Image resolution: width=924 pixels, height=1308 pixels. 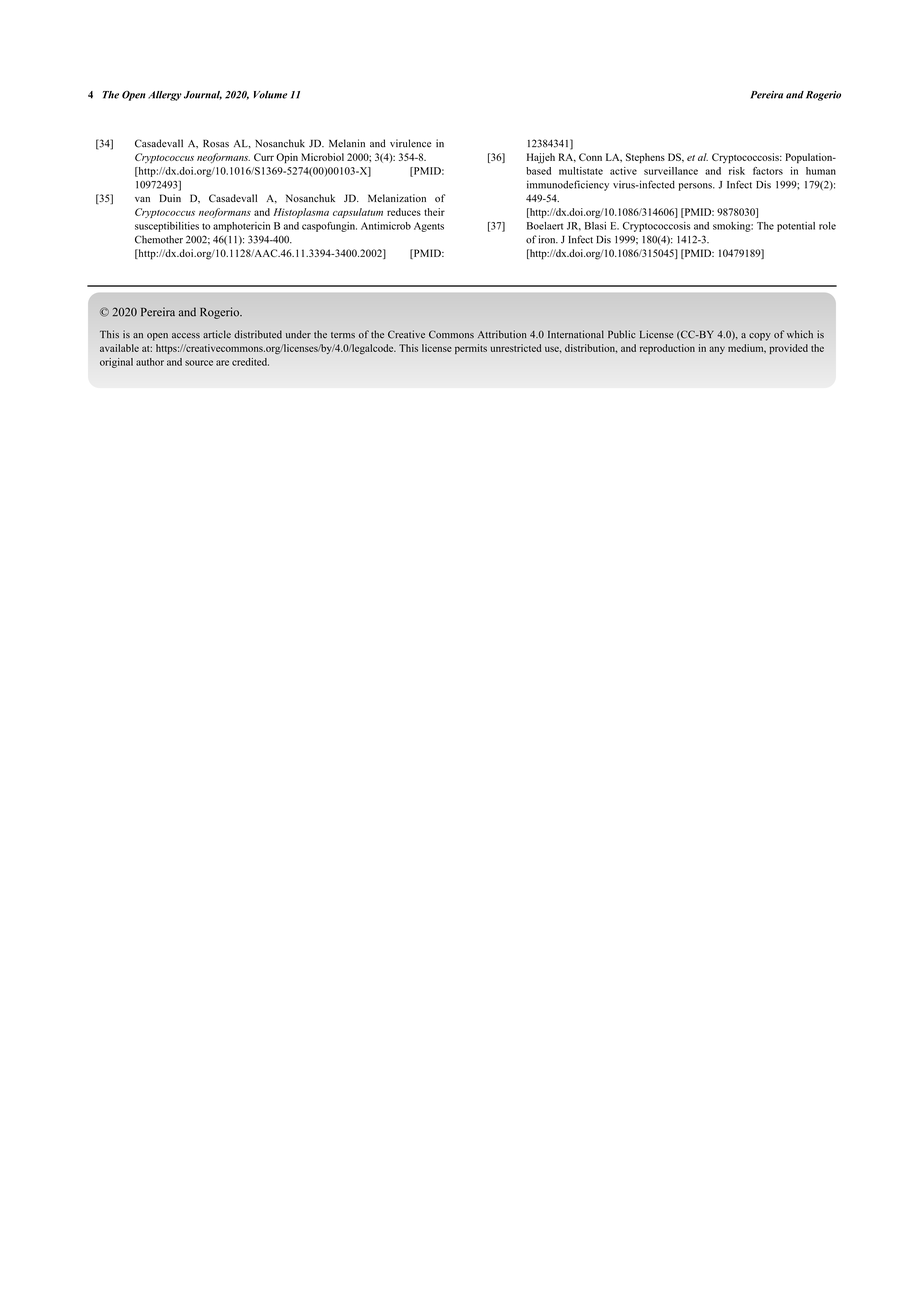 I want to click on Stephens, so click(x=645, y=158).
